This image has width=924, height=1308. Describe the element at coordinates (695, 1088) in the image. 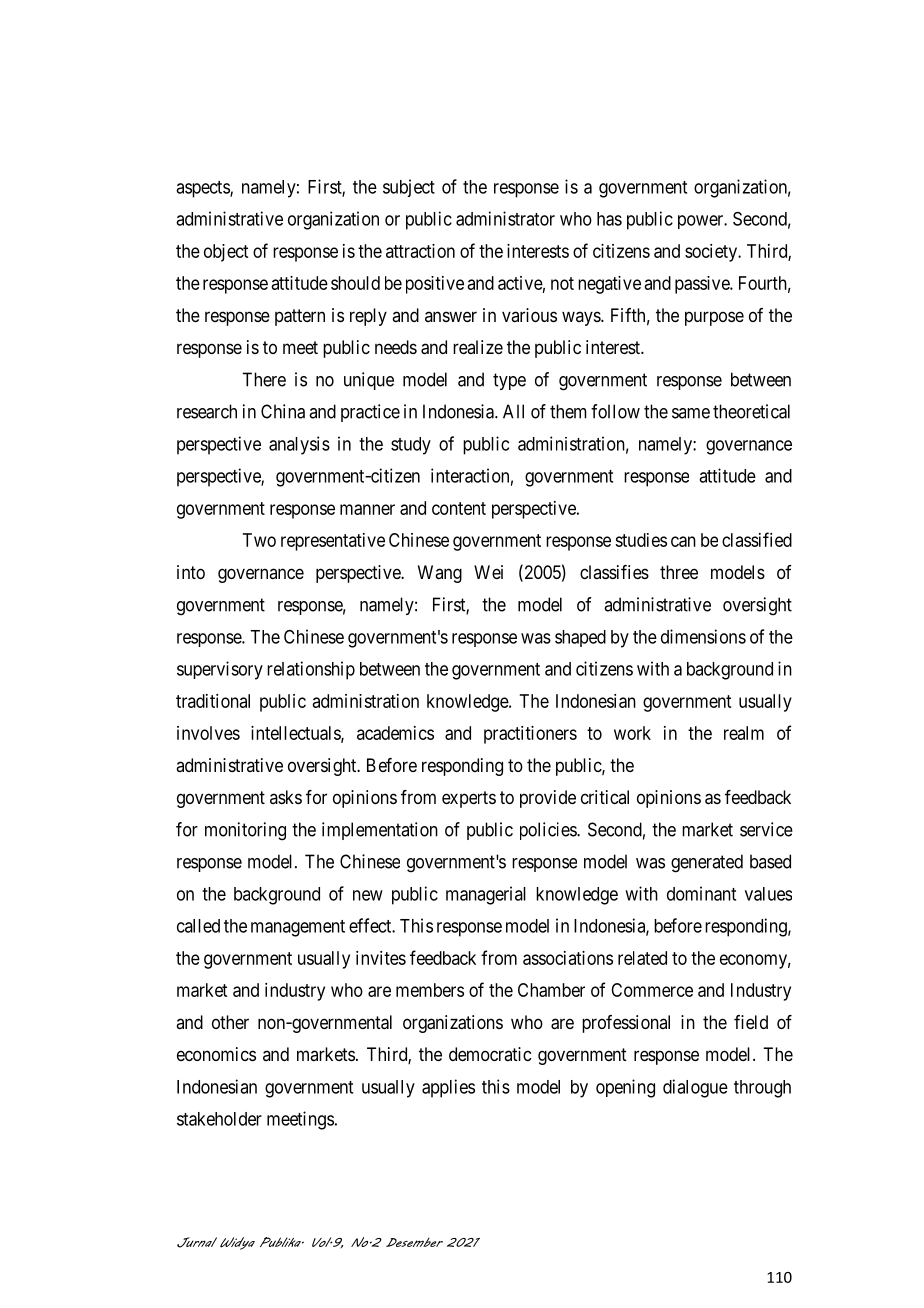

I see `dialogue` at that location.
